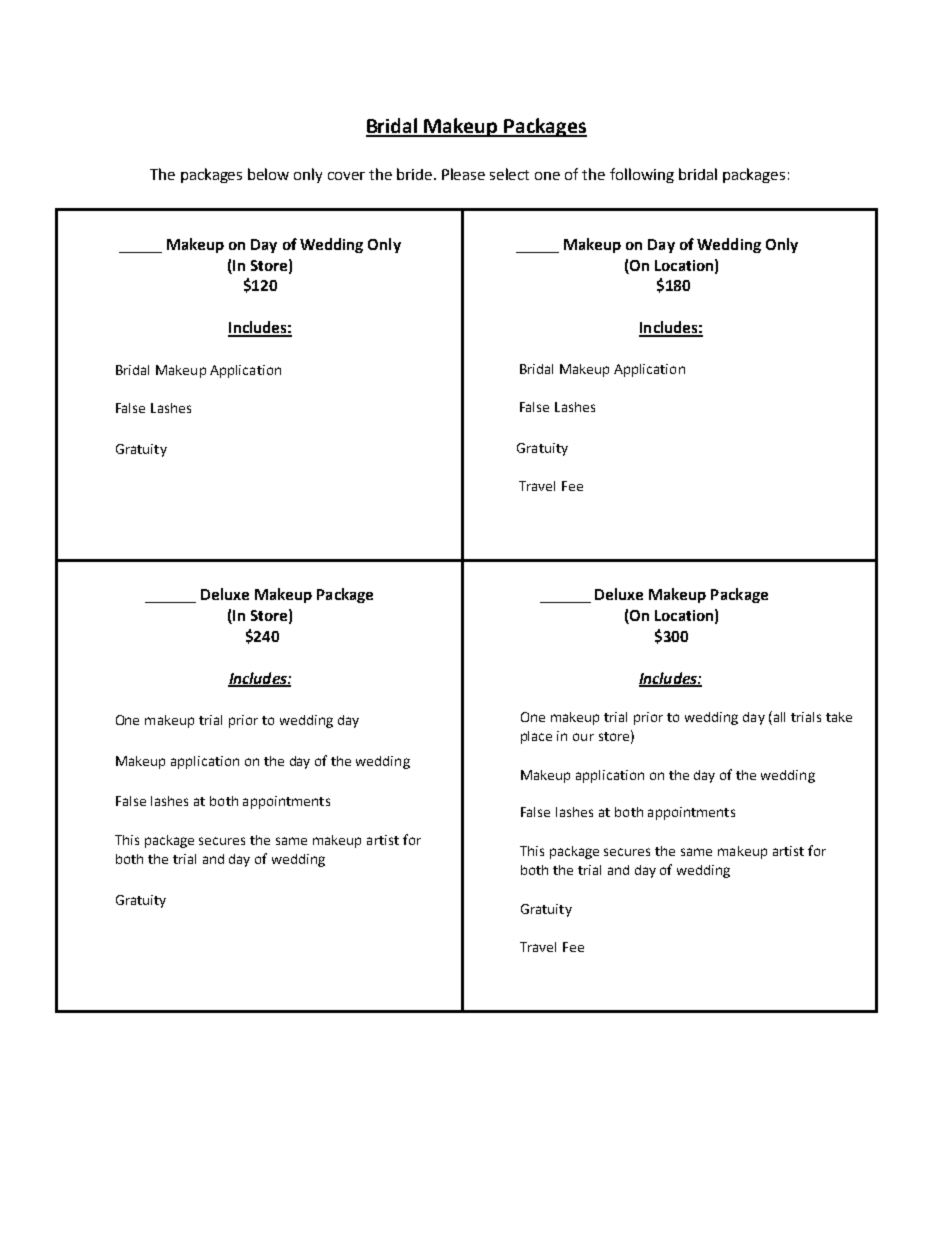  I want to click on take, so click(839, 717).
